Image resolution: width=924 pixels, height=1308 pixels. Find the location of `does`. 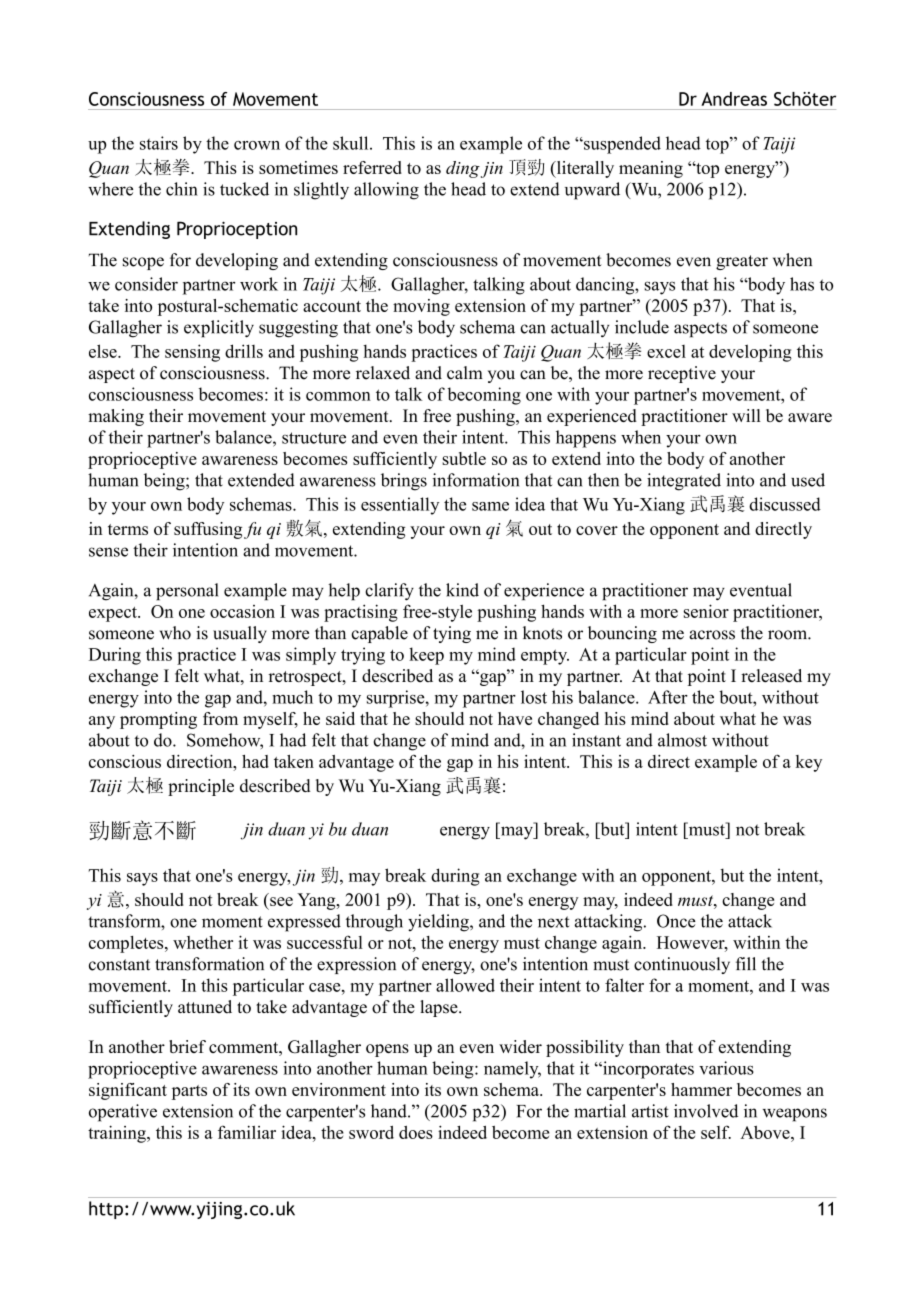

does is located at coordinates (416, 1132).
